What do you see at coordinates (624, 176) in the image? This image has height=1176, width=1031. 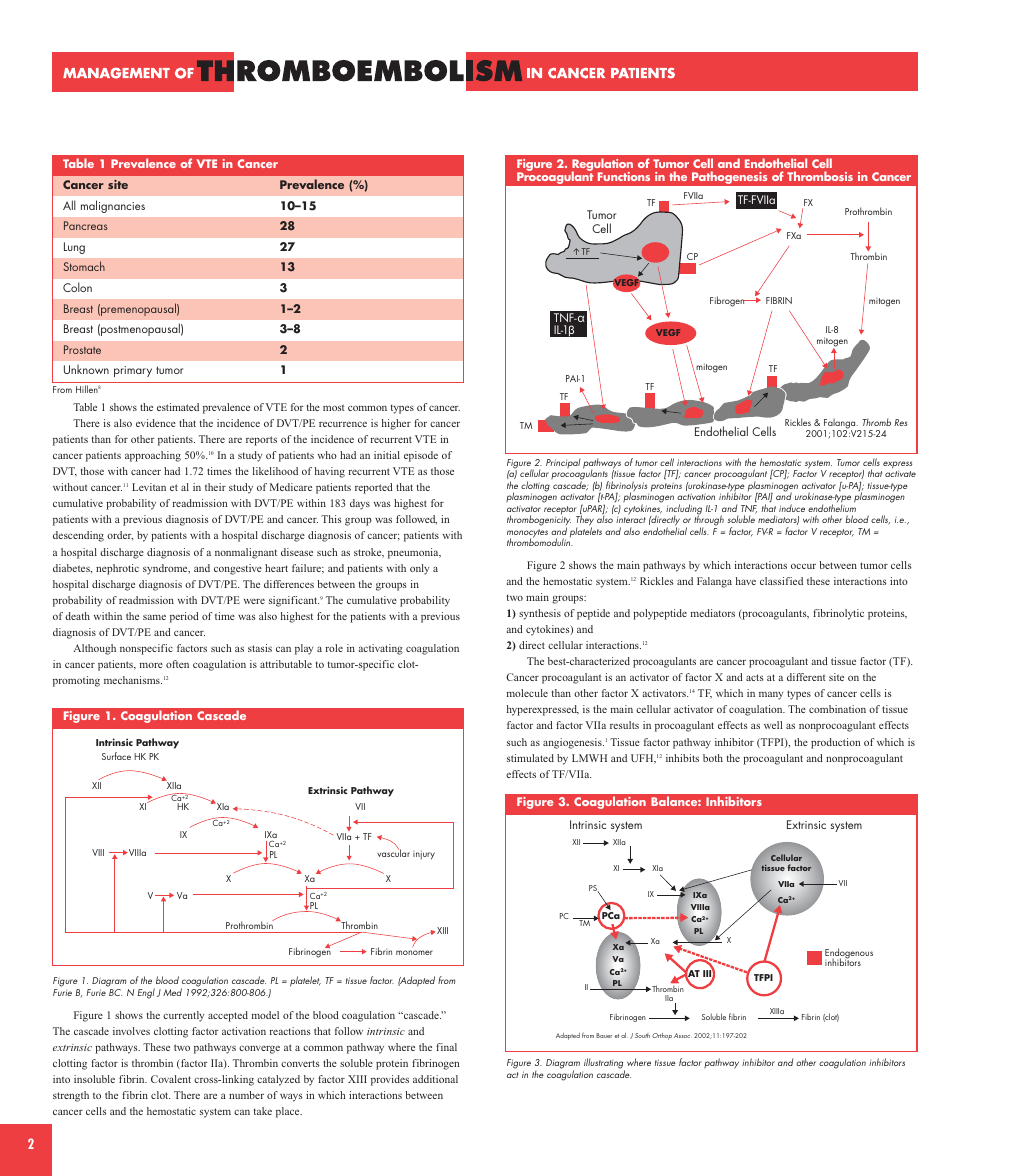 I see `Functions` at bounding box center [624, 176].
